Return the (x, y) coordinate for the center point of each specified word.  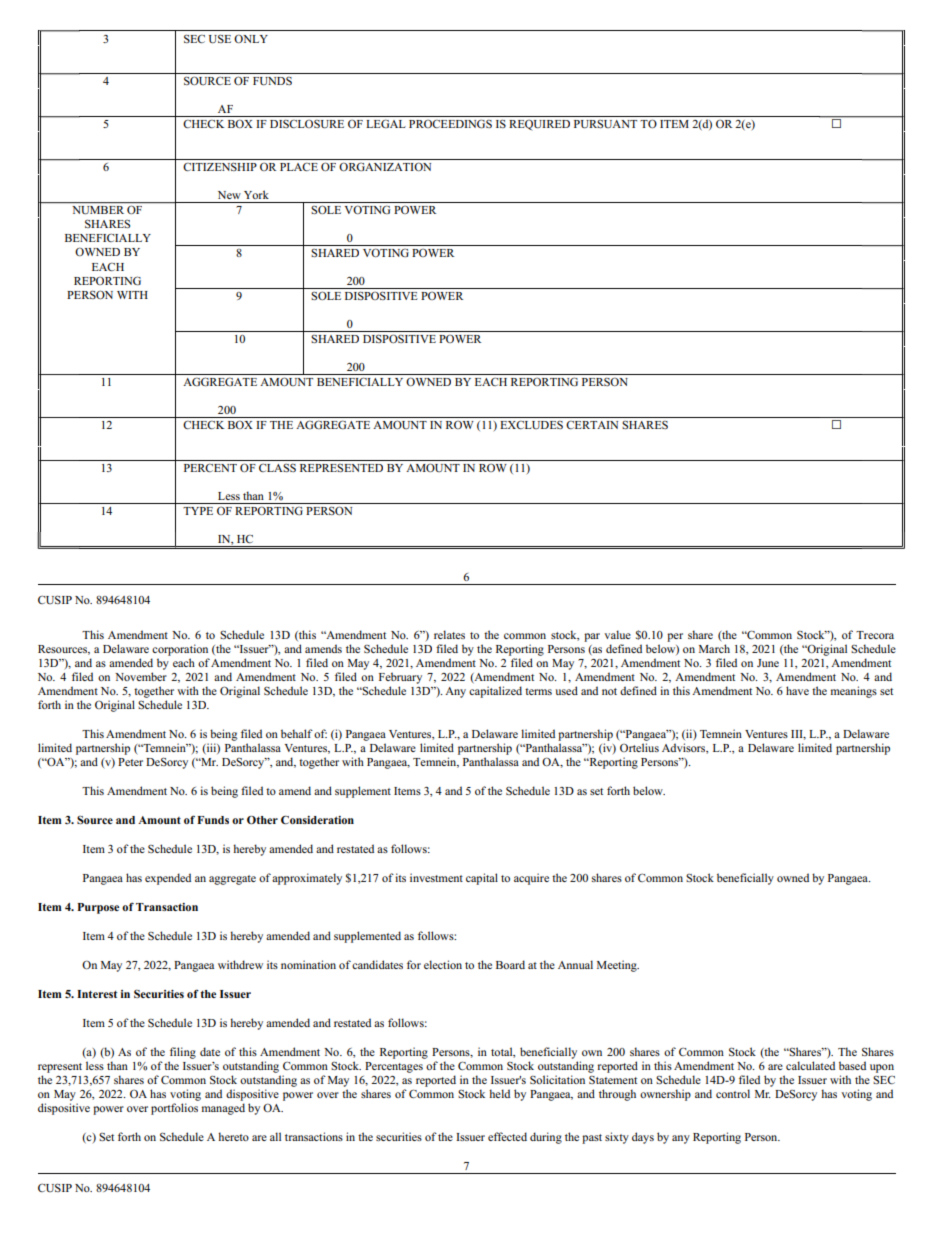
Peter (130, 762)
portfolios (174, 1109)
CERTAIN (592, 425)
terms (538, 691)
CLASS (277, 467)
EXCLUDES (531, 424)
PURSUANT (605, 124)
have (797, 690)
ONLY (251, 38)
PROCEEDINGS (450, 123)
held (499, 1093)
